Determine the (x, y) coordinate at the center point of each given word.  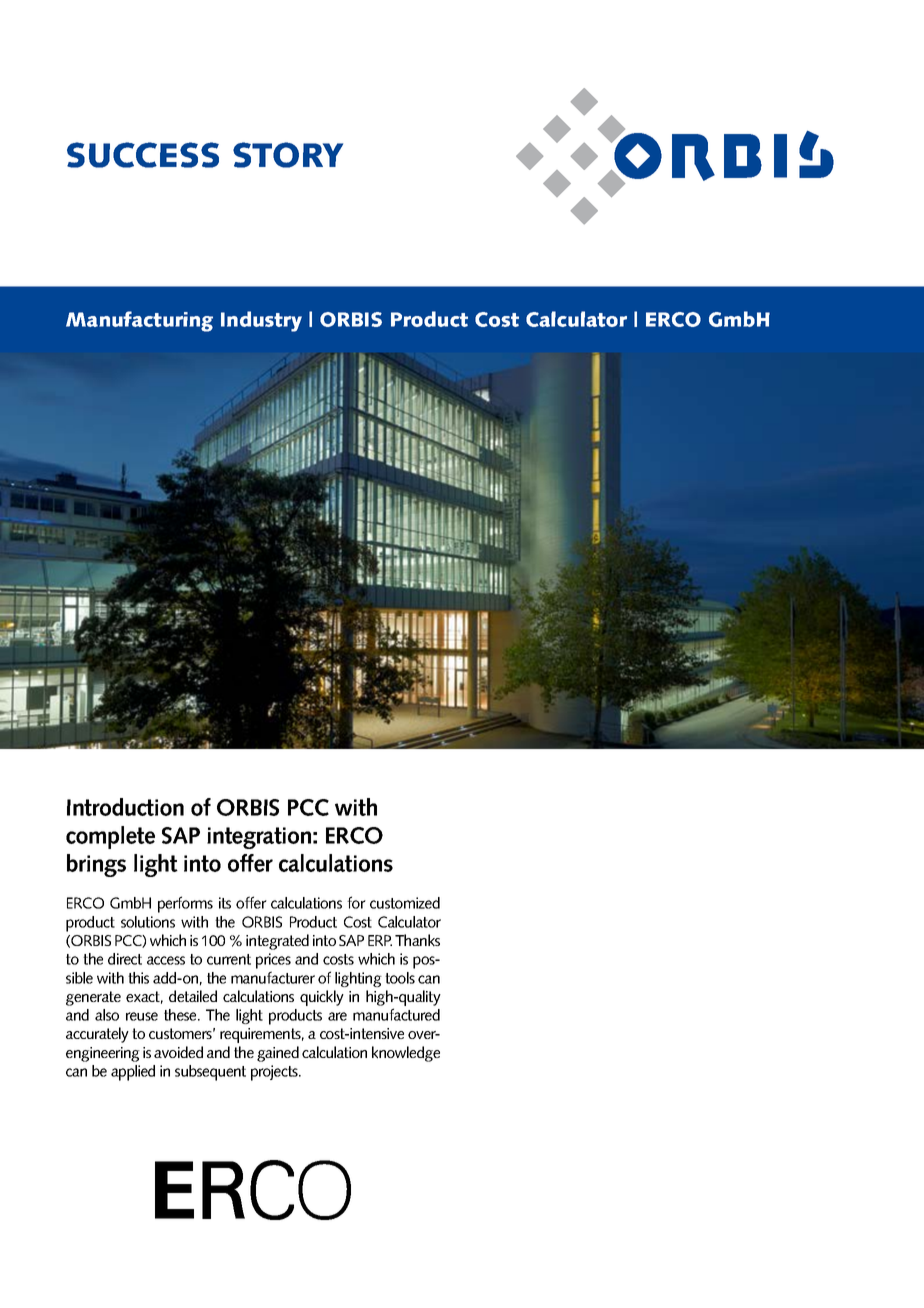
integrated (277, 942)
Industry (261, 321)
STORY (288, 155)
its (225, 903)
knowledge (406, 1054)
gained (278, 1054)
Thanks (417, 940)
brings (96, 865)
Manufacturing (139, 321)
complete (110, 837)
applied (133, 1073)
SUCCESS (143, 155)
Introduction (125, 807)
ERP (380, 940)
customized (405, 903)
